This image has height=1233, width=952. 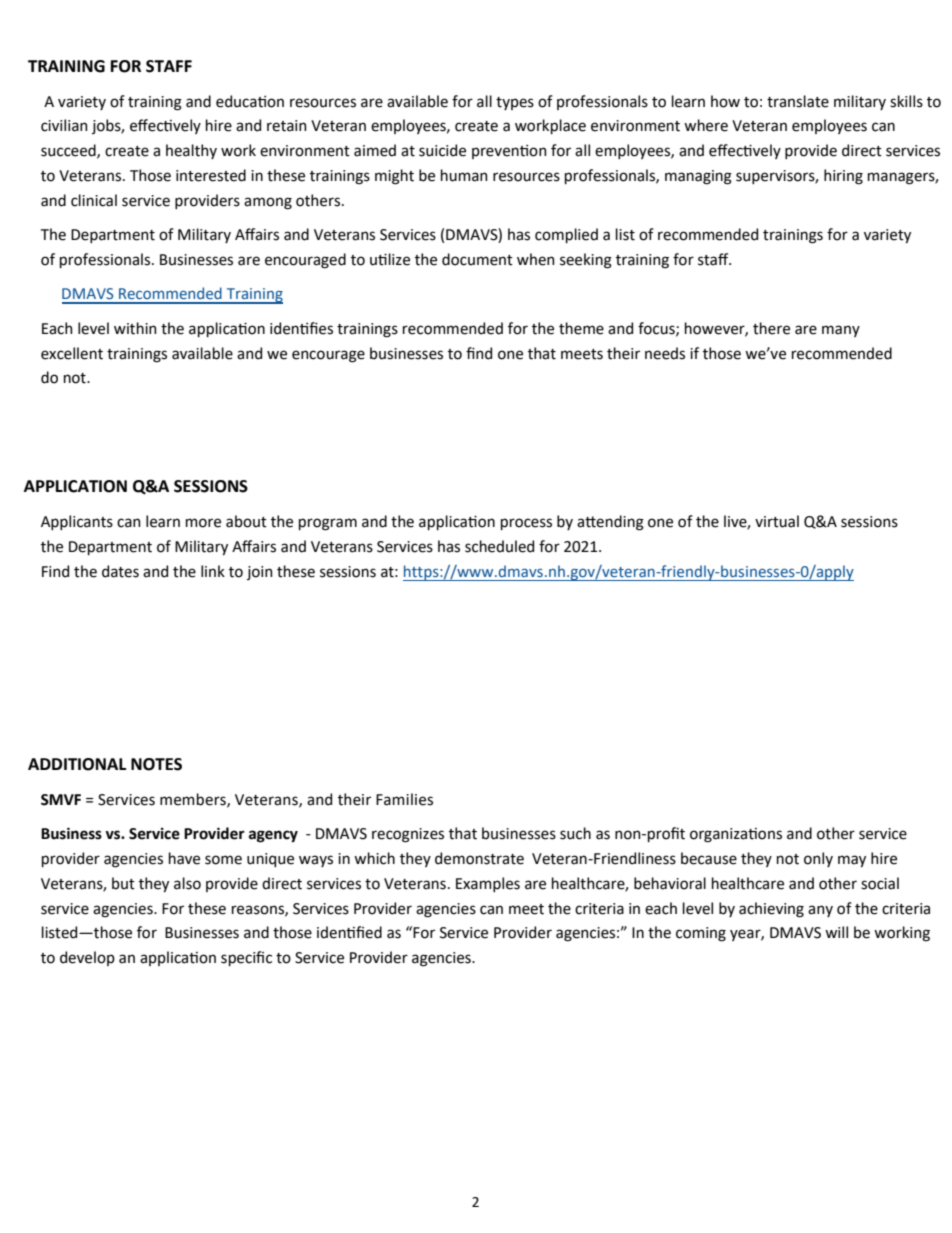 I want to click on translate, so click(x=798, y=101).
